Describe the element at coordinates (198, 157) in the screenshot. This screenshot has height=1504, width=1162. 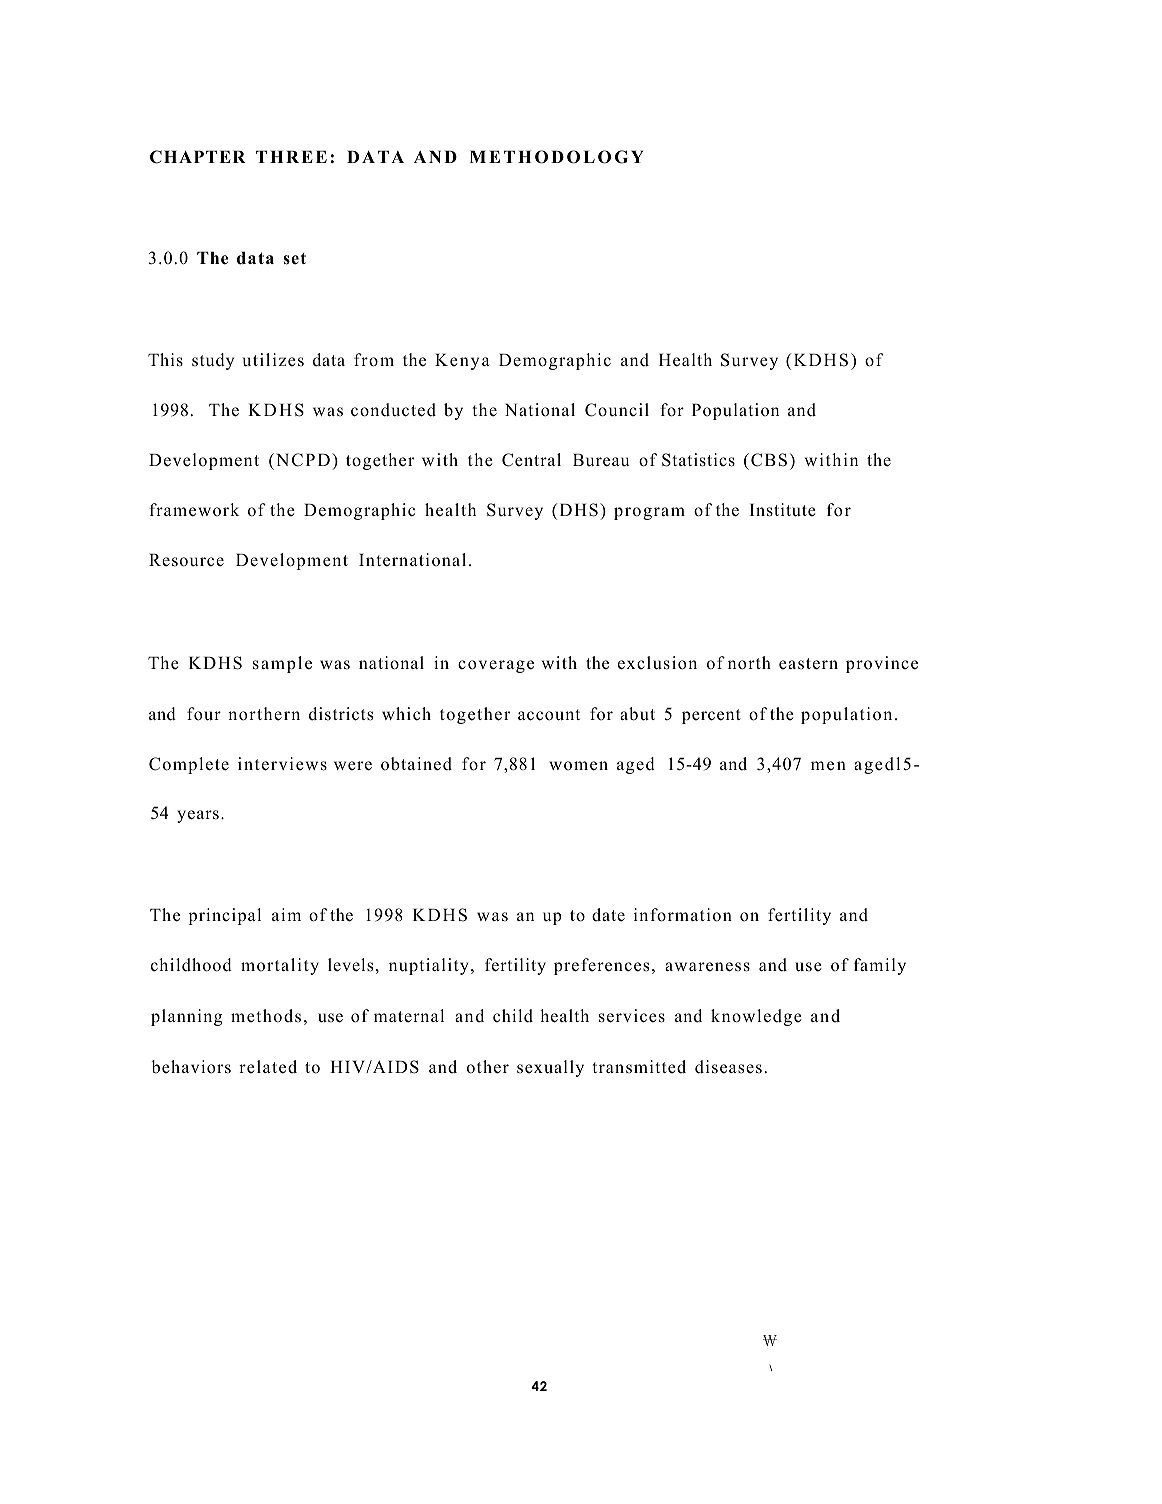
I see `CHAPTER` at that location.
